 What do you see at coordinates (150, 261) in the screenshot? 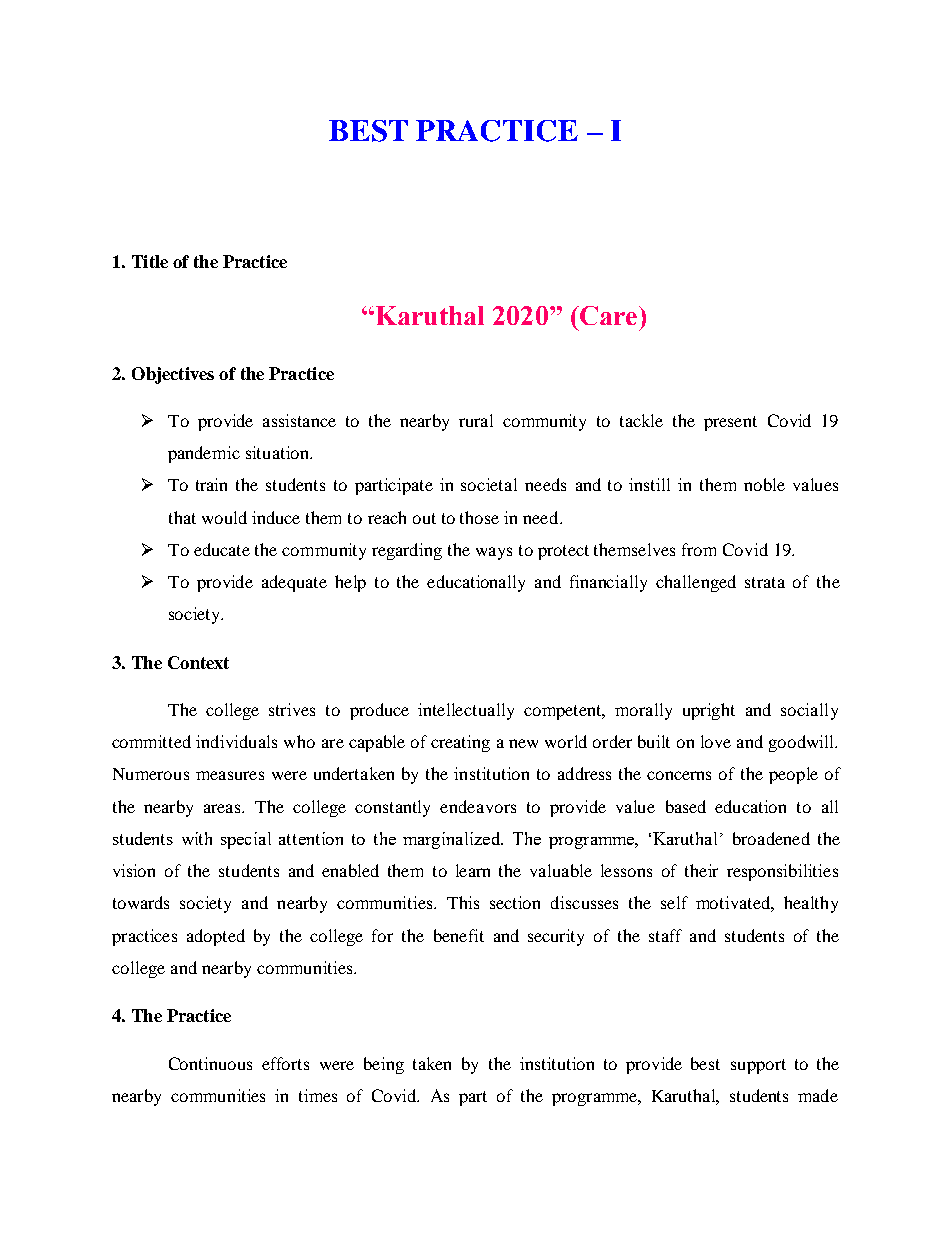
I see `Title` at bounding box center [150, 261].
